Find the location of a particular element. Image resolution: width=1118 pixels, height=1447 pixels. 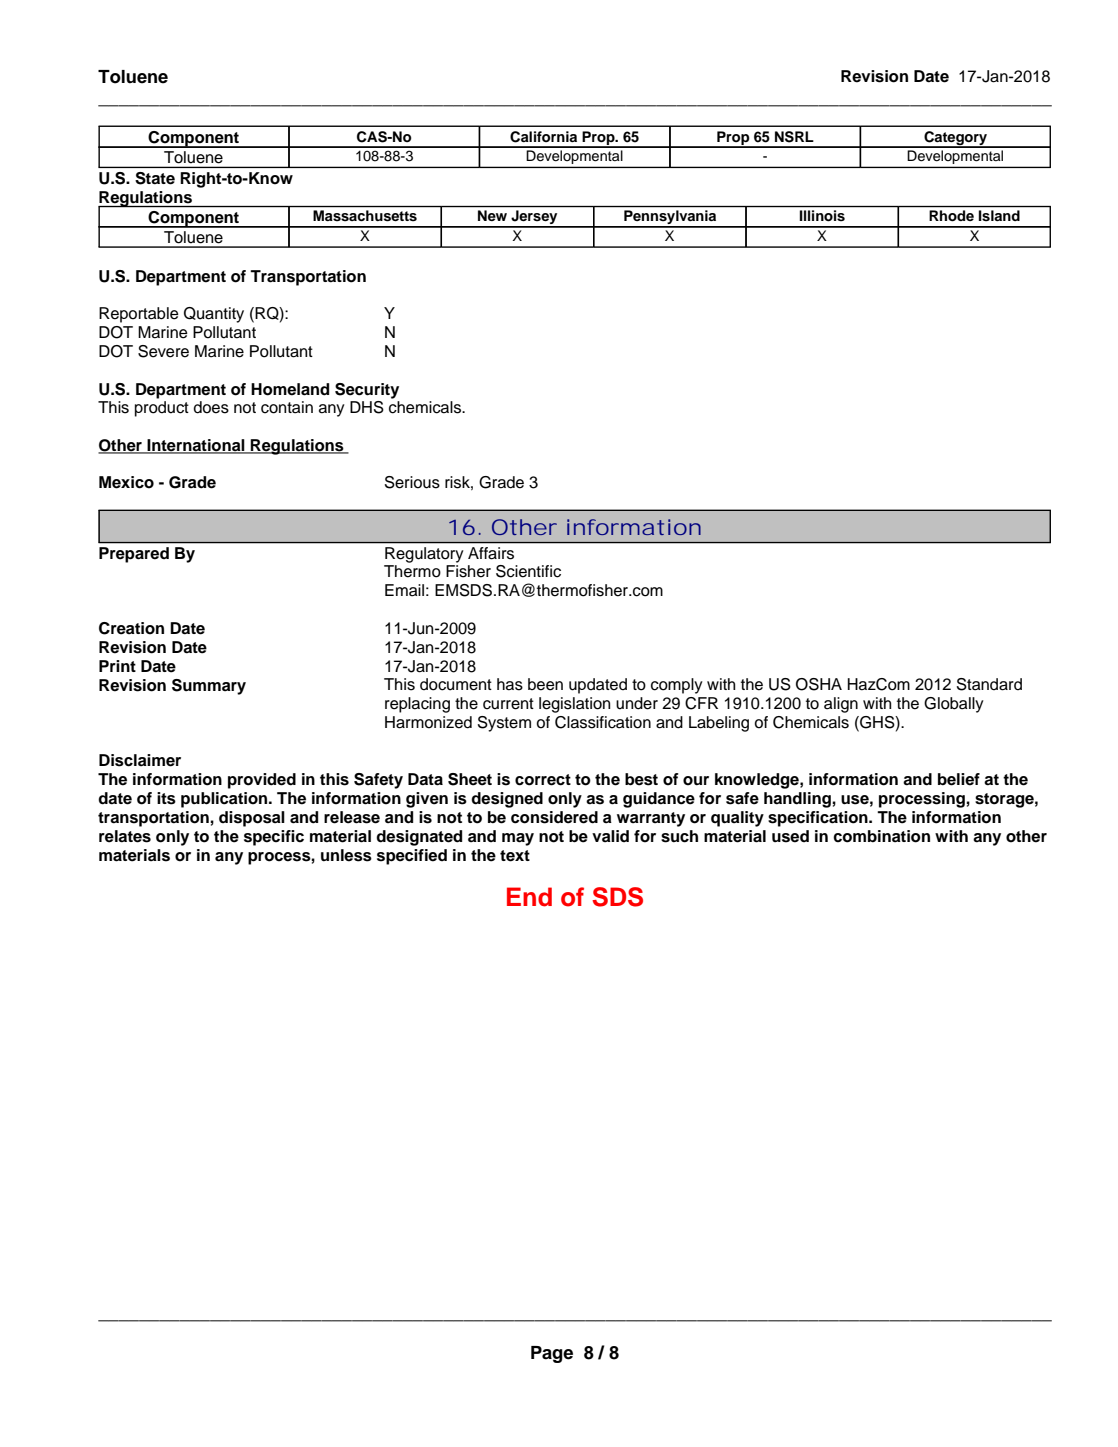

unless is located at coordinates (346, 855).
